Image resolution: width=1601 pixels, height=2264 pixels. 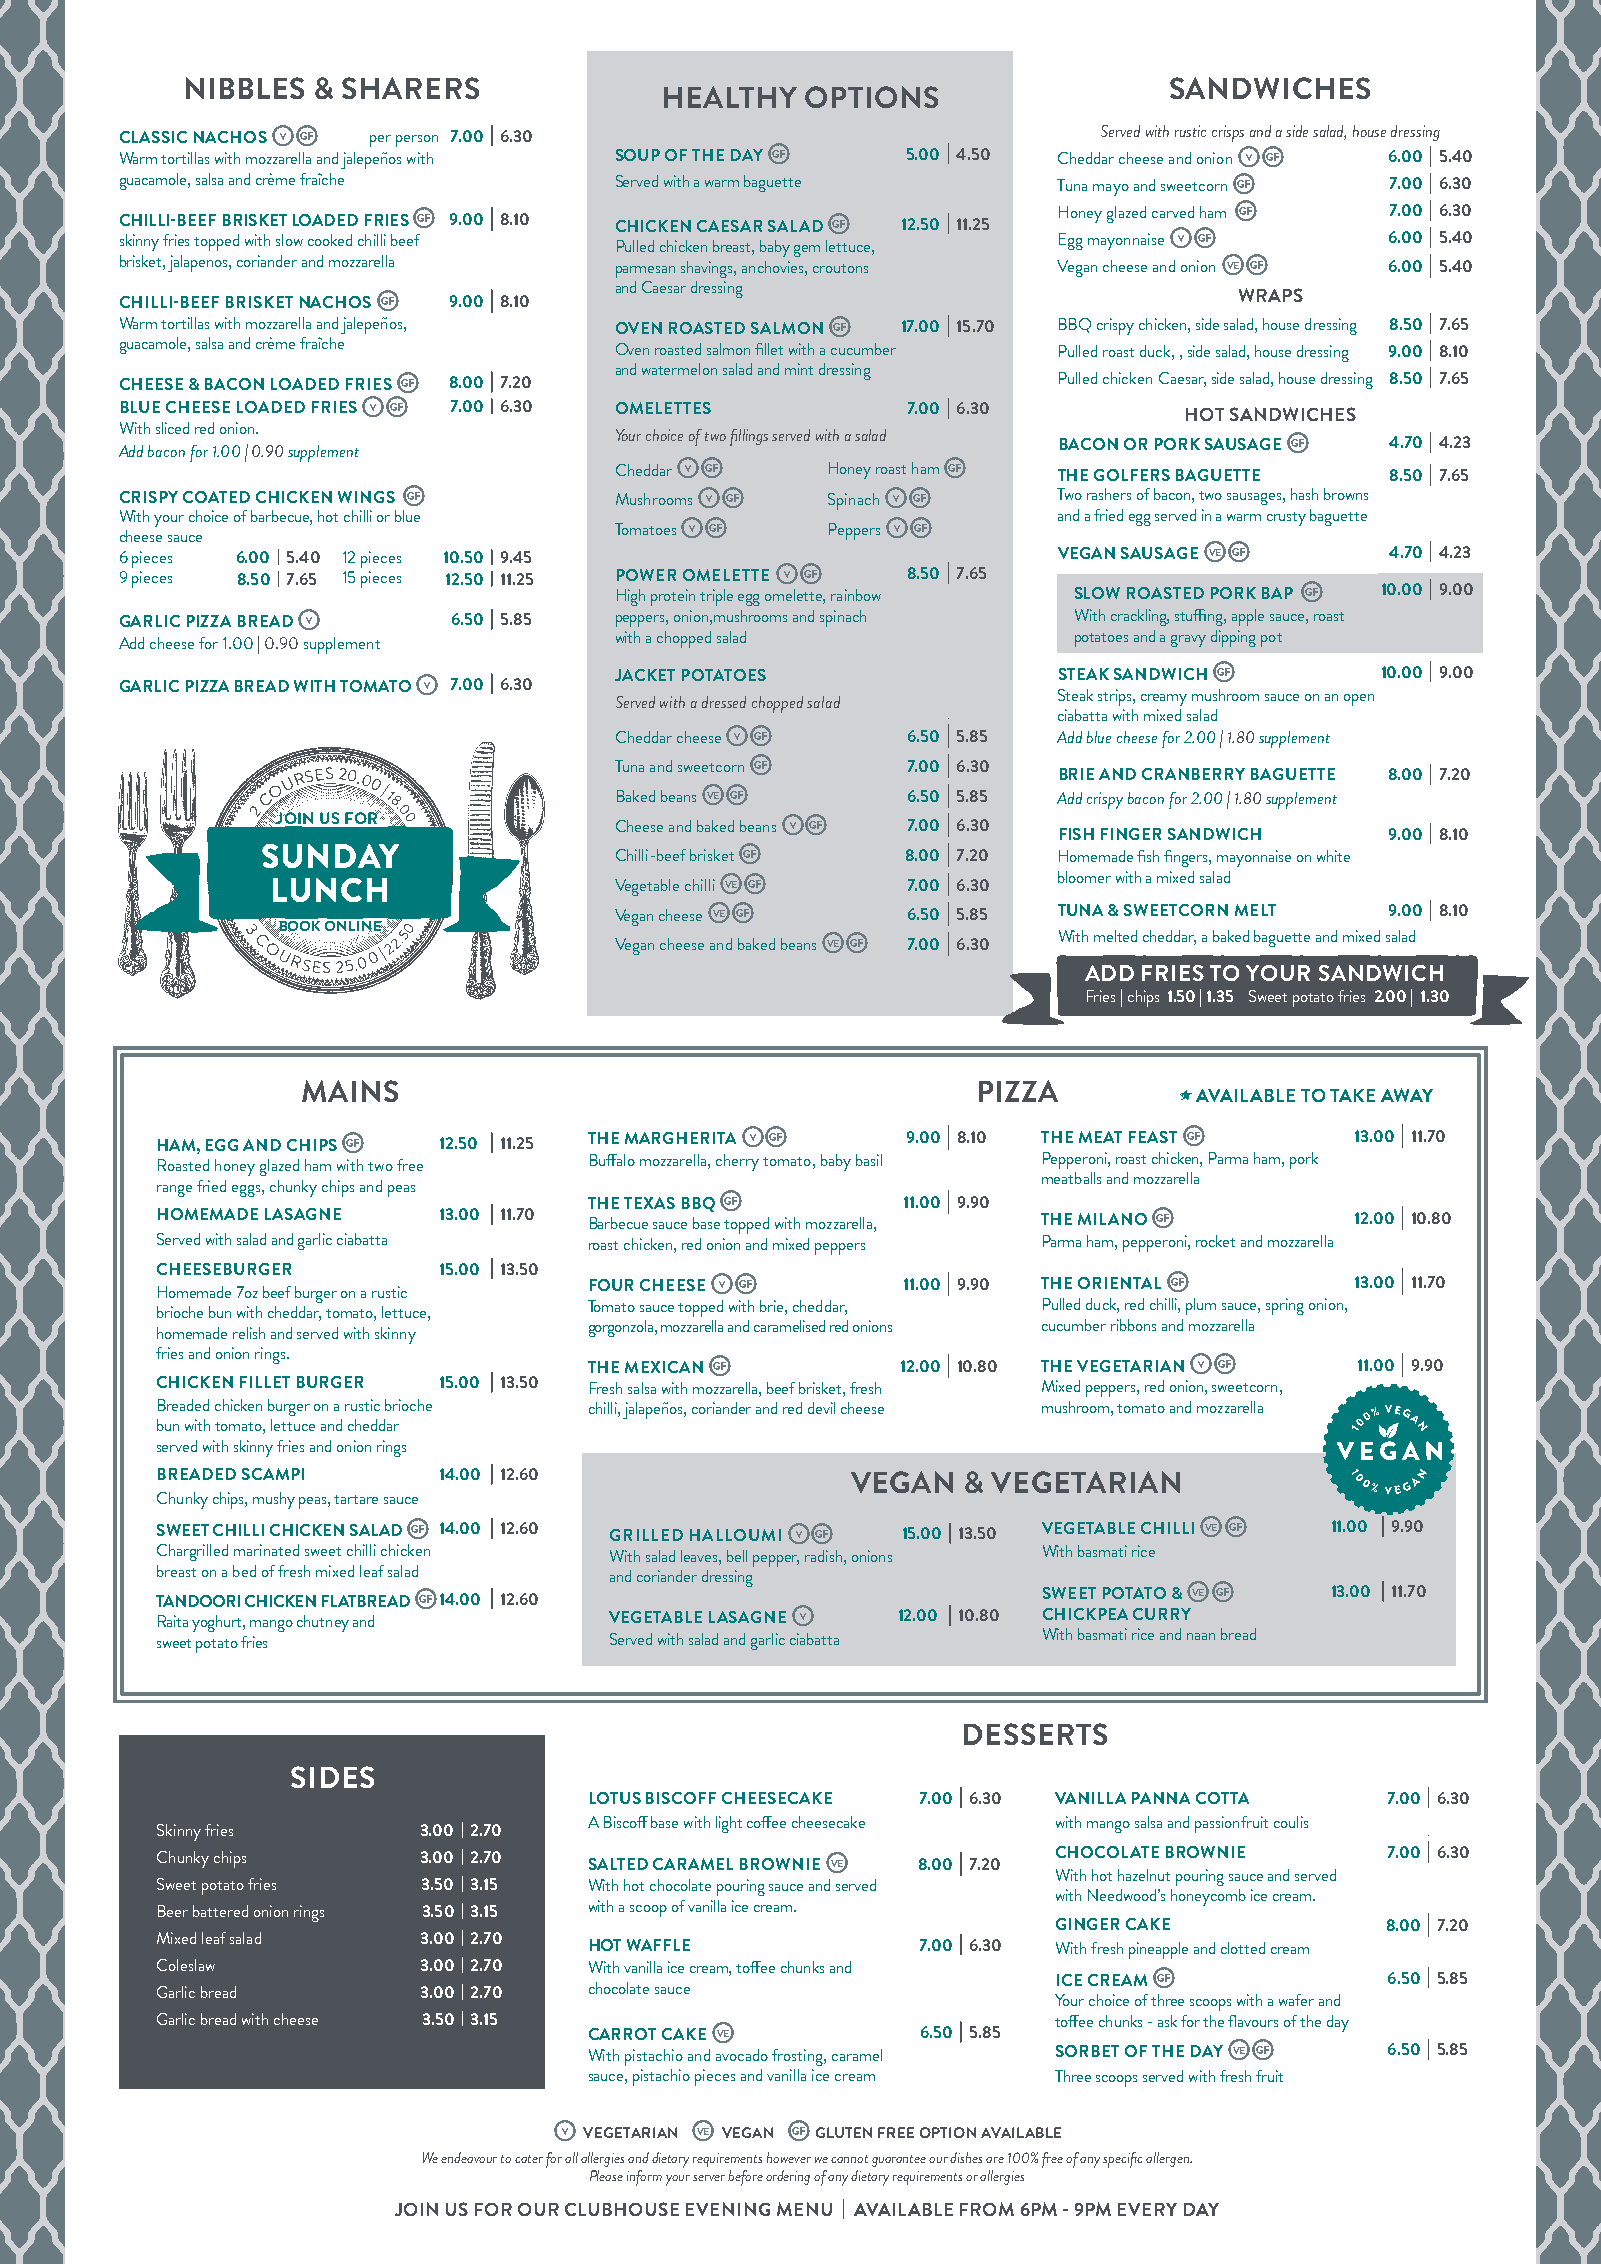 What do you see at coordinates (469, 2157) in the screenshot?
I see `endeavour` at bounding box center [469, 2157].
